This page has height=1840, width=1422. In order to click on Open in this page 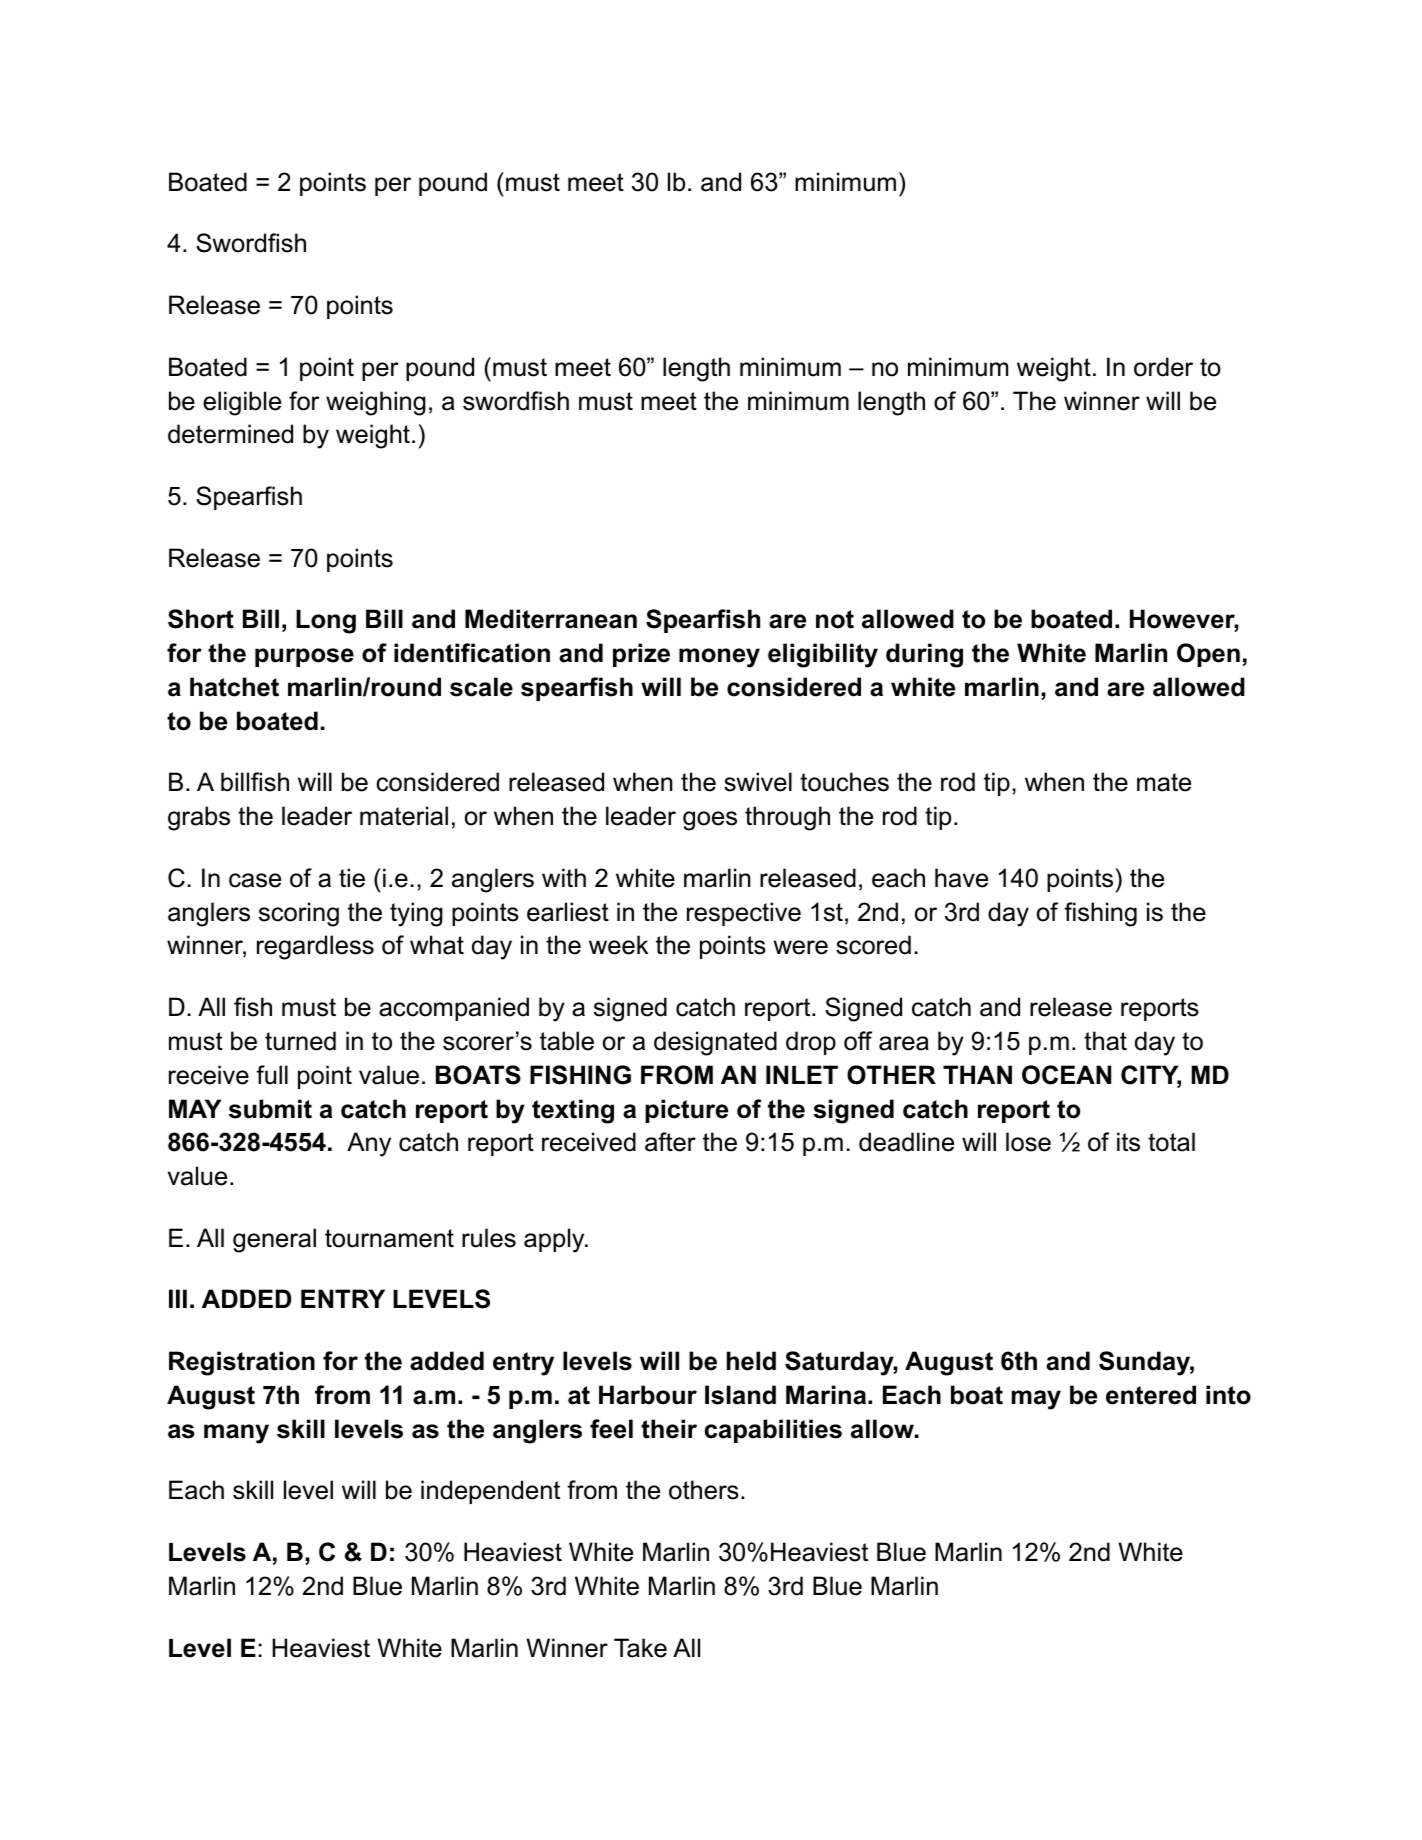, I will do `click(1208, 655)`.
